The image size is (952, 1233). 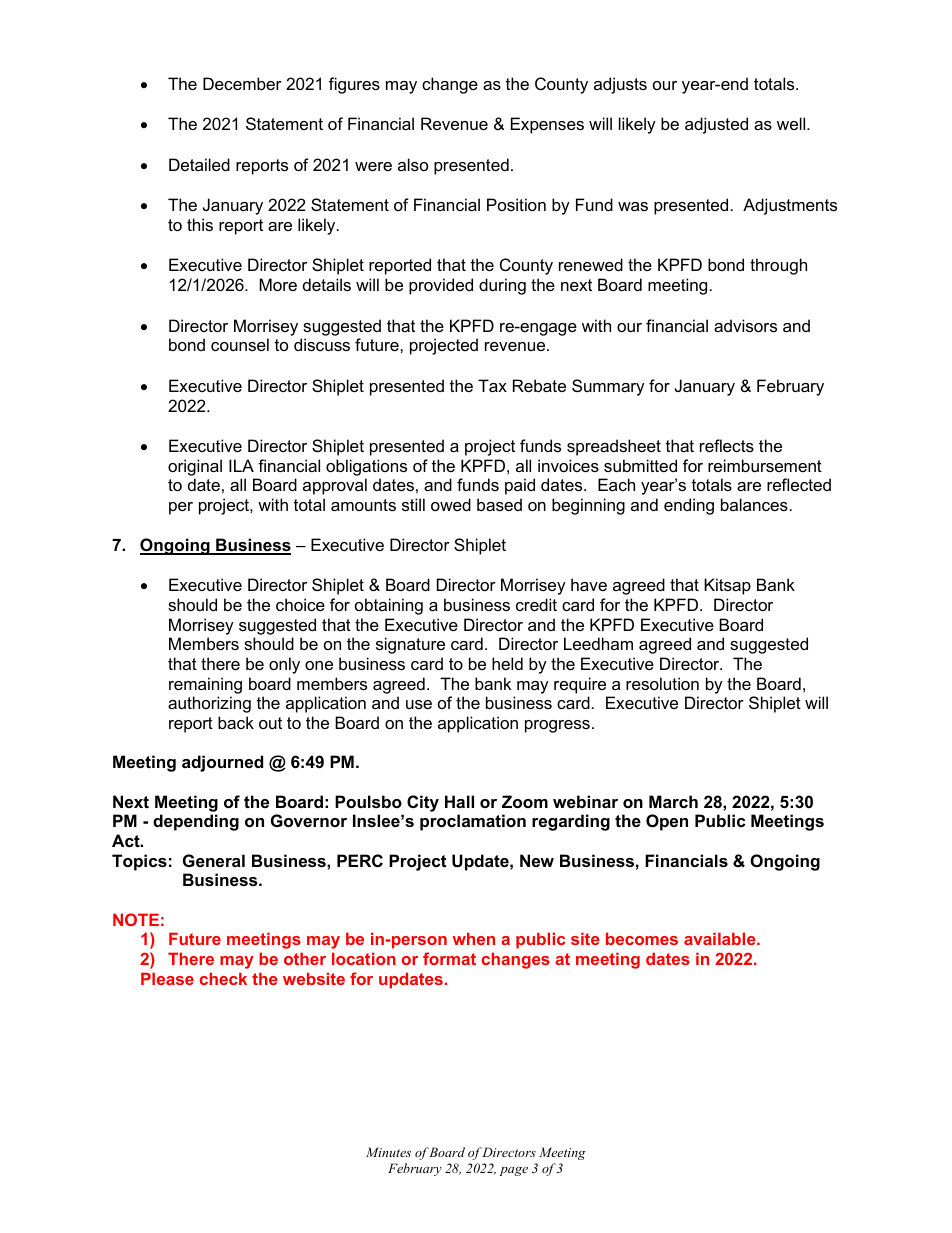 I want to click on reflects, so click(x=727, y=445).
